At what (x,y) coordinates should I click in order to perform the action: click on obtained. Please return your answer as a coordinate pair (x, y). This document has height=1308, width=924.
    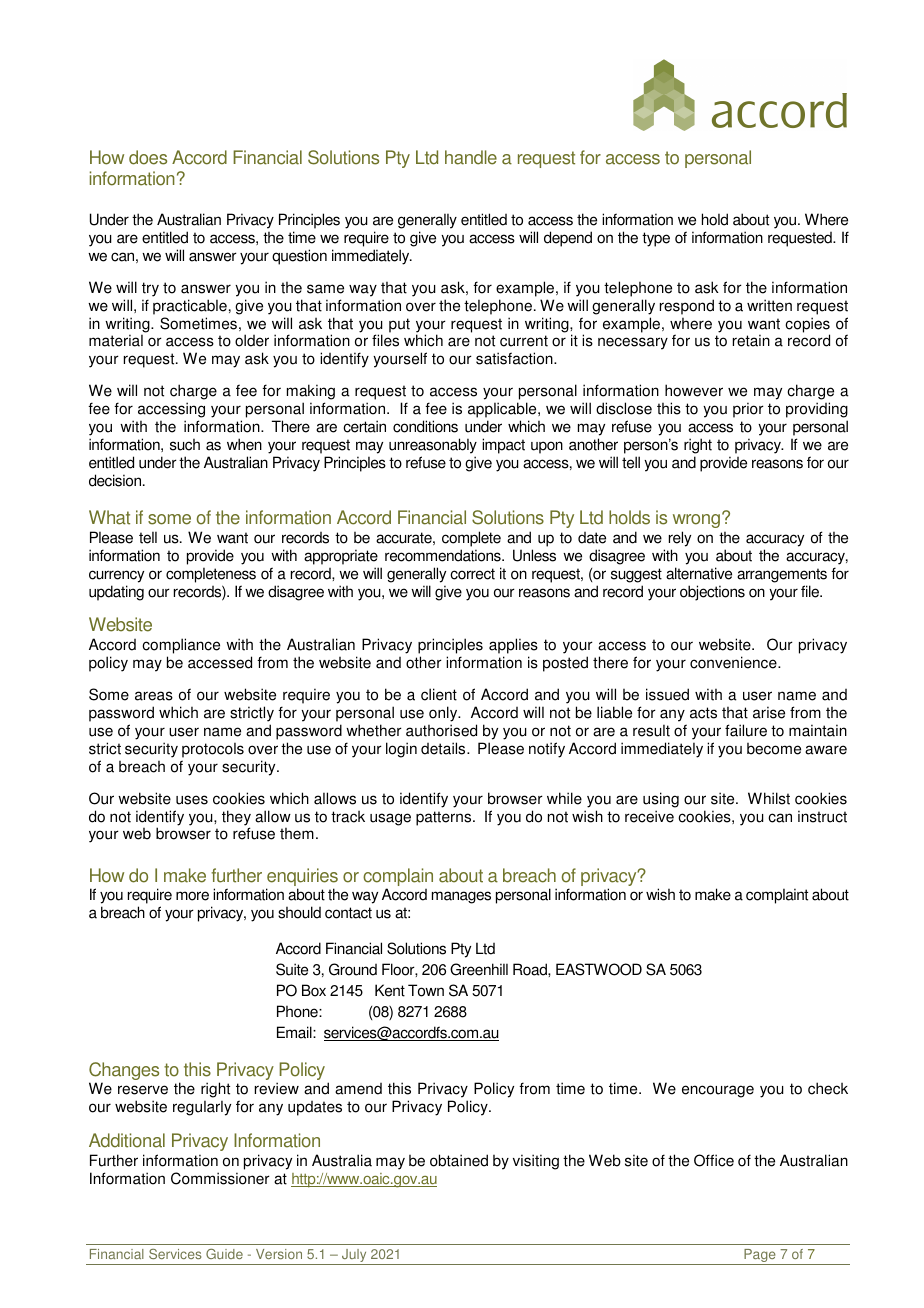
    Looking at the image, I should click on (459, 1160).
